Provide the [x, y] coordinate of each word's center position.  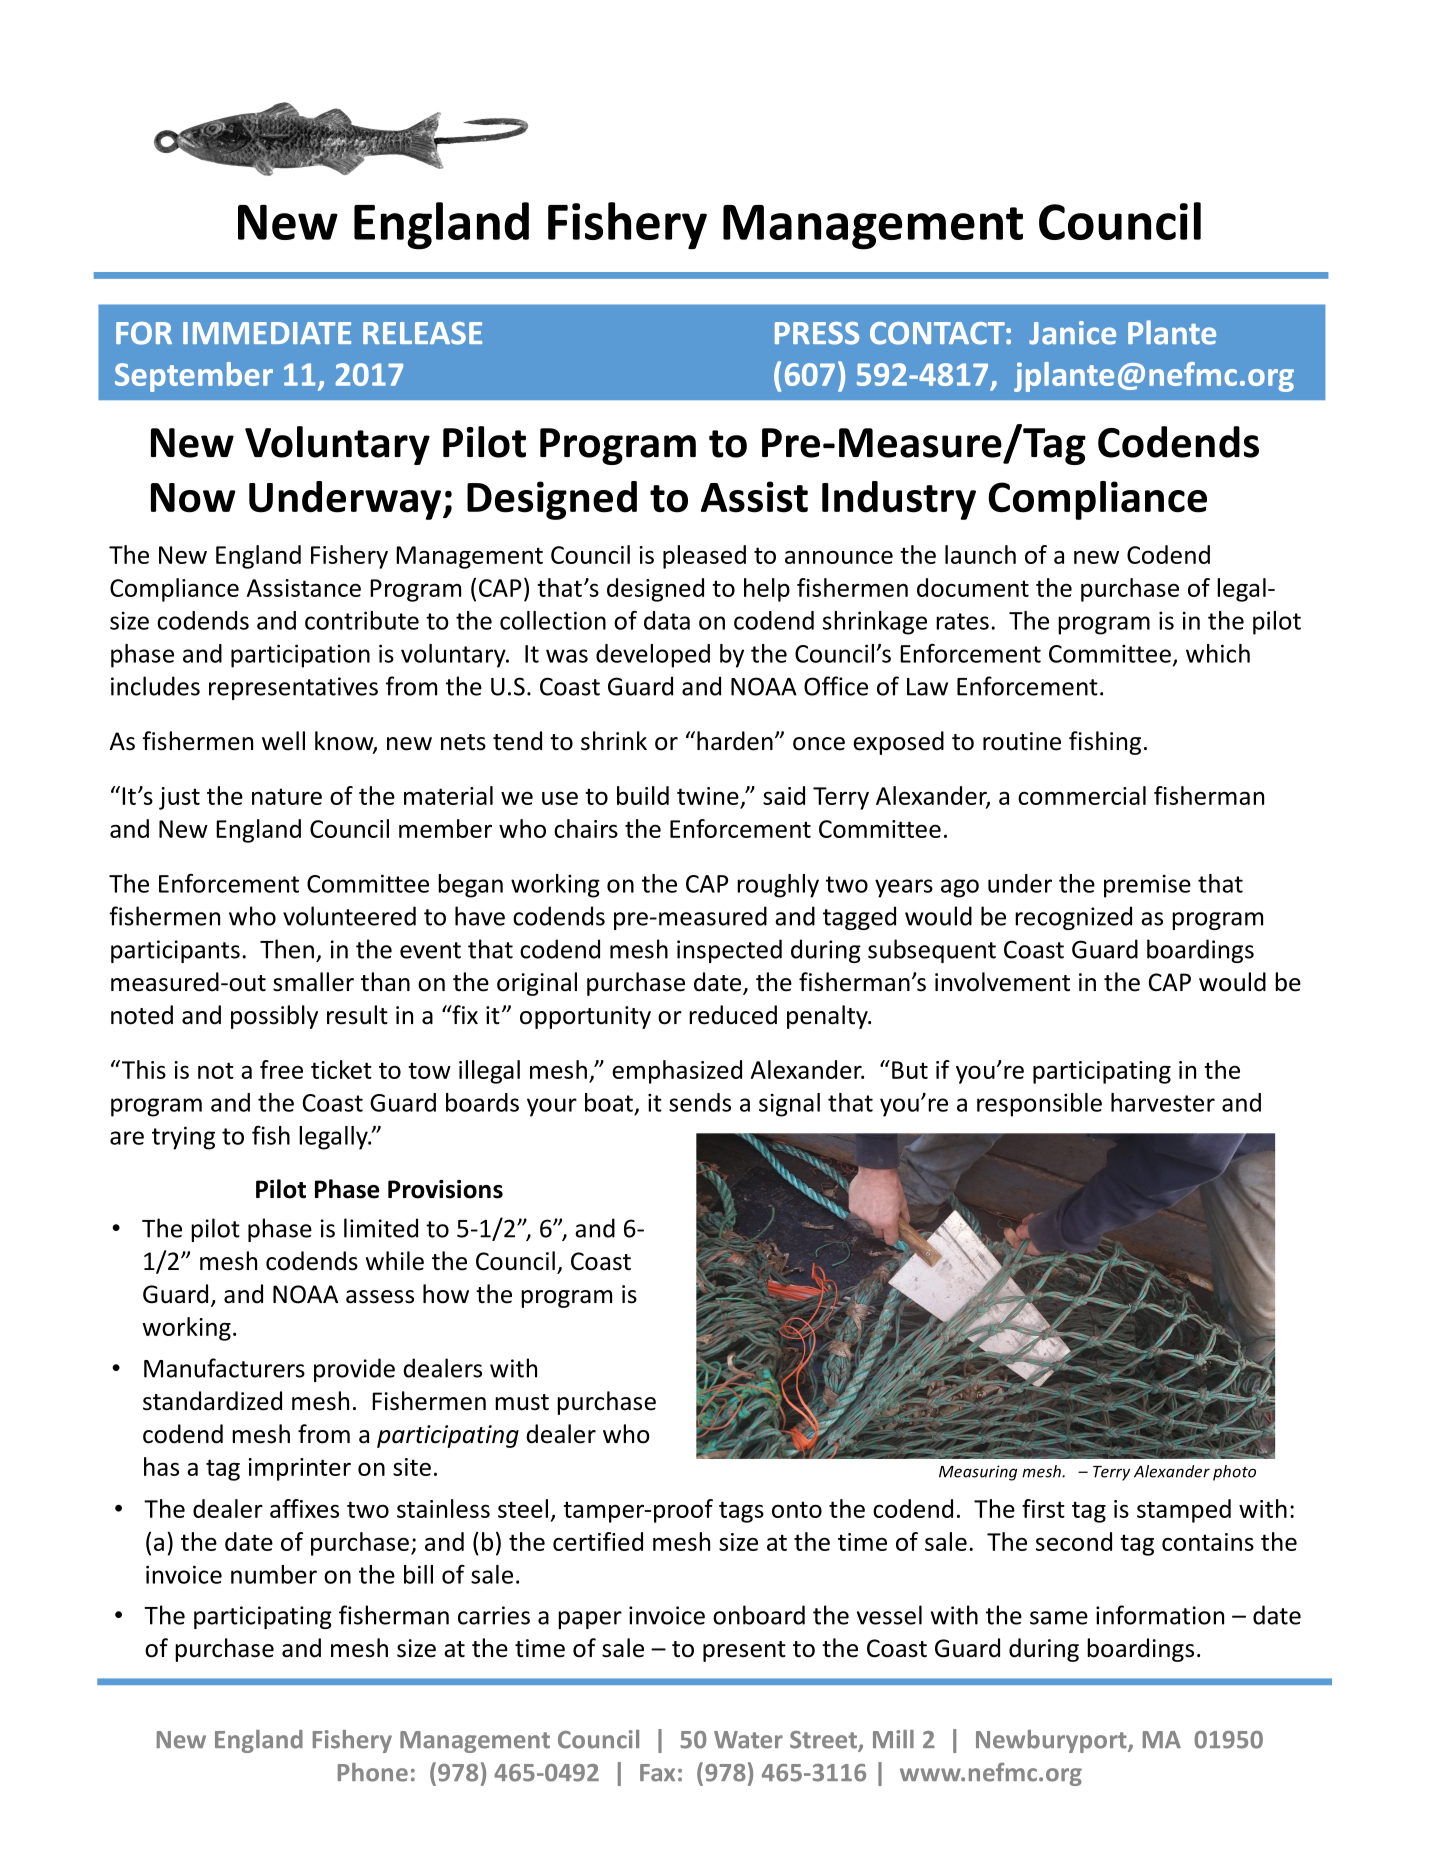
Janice [1072, 333]
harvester [1163, 1102]
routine [1022, 741]
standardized [212, 1401]
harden [735, 741]
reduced [733, 1015]
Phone [373, 1772]
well [283, 741]
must [522, 1402]
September [194, 377]
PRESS [817, 333]
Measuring [978, 1473]
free [281, 1069]
